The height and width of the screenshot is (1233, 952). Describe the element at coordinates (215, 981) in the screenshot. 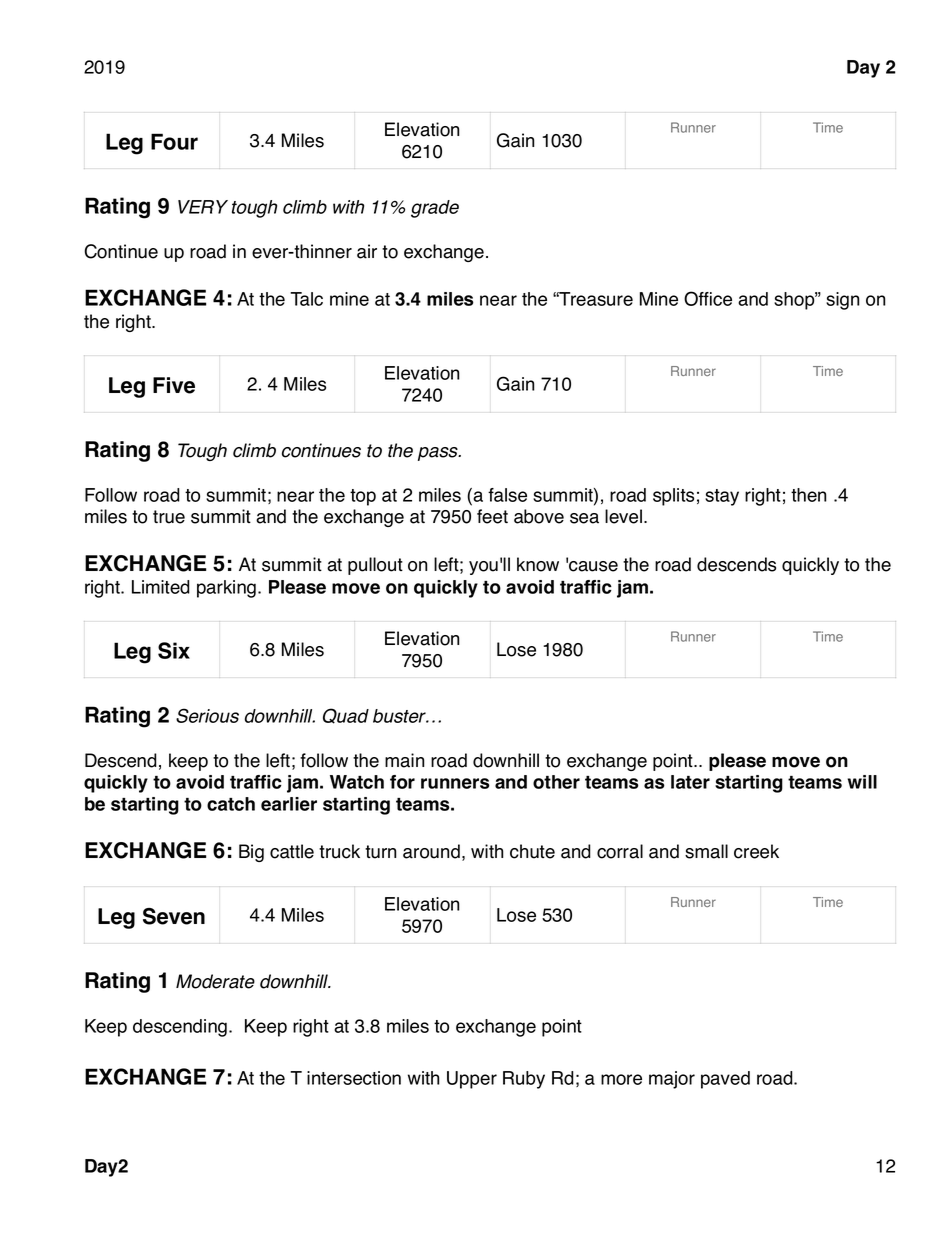

I see `Moderate` at that location.
